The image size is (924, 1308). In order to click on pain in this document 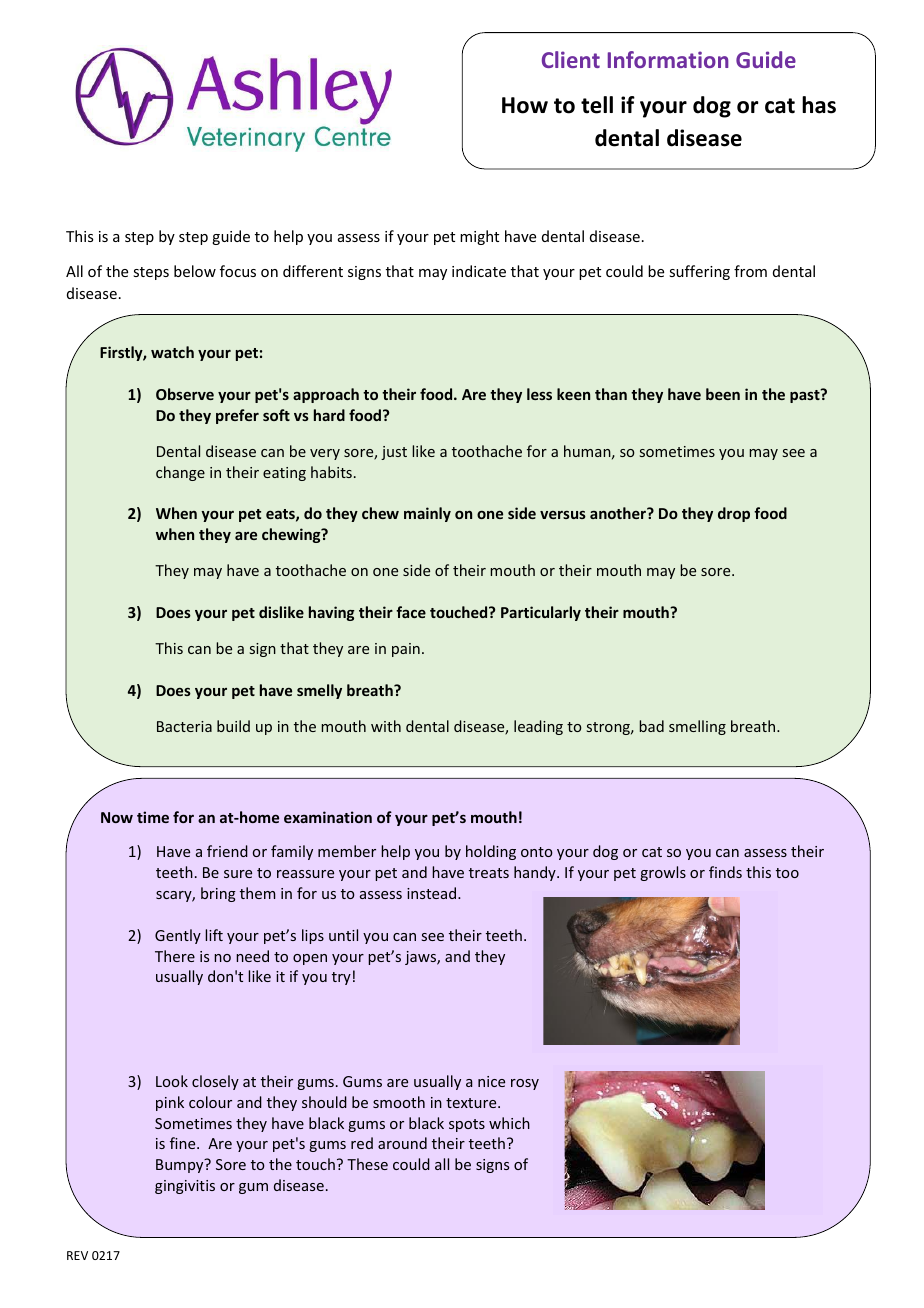, I will do `click(406, 650)`.
